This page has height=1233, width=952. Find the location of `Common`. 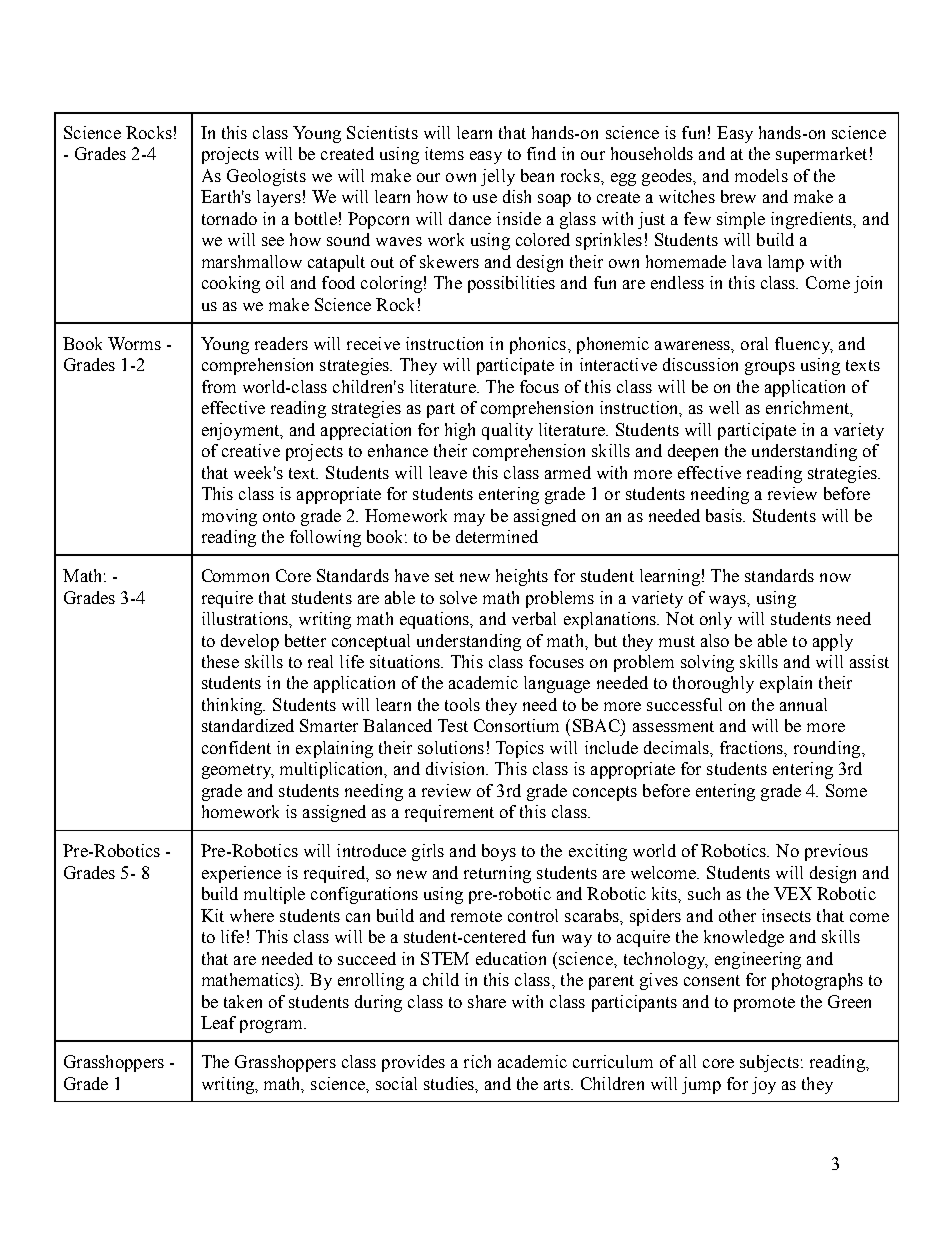

Common is located at coordinates (235, 575).
